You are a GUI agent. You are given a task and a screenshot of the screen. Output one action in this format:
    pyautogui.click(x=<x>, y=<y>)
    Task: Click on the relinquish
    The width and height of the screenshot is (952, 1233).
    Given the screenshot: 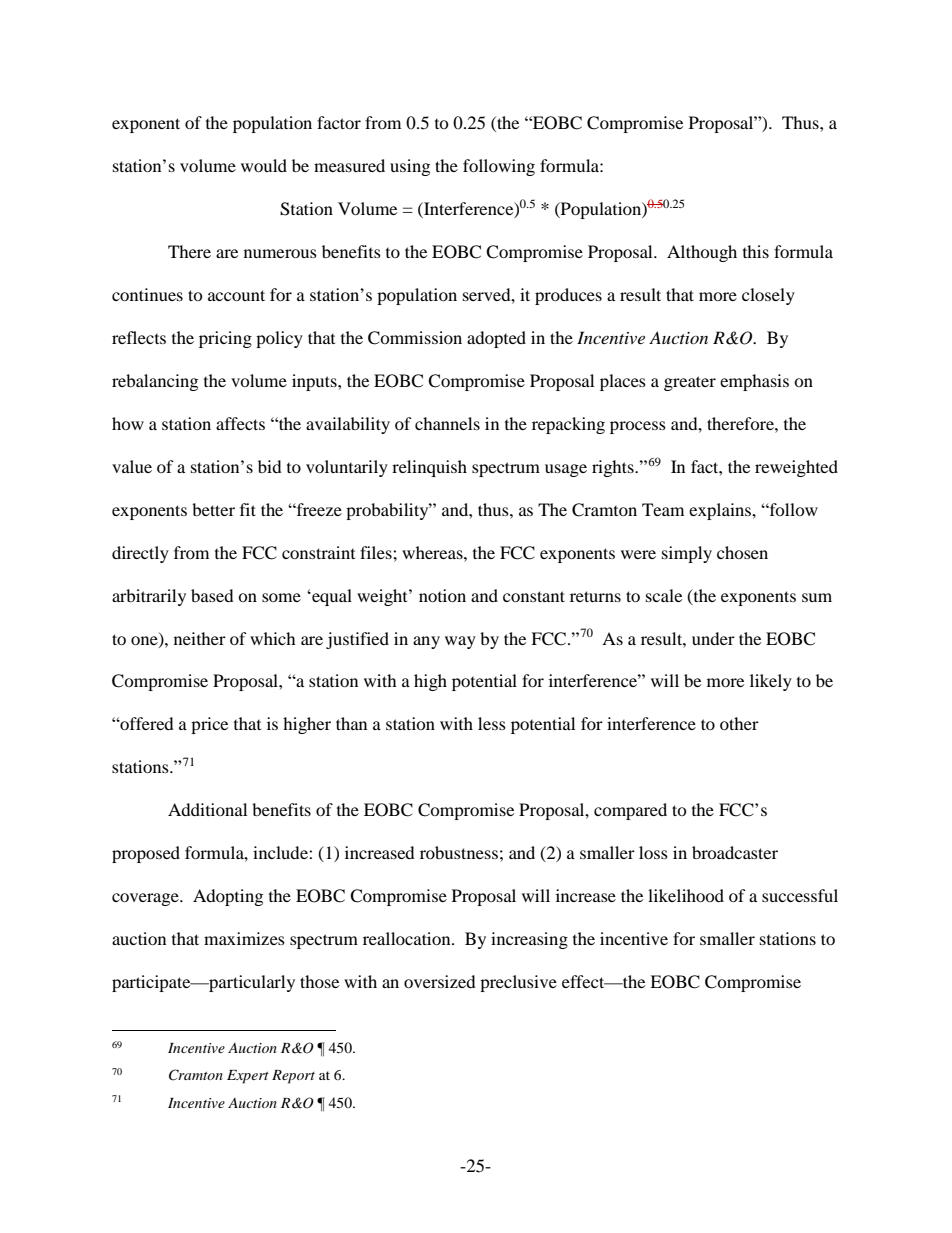 What is the action you would take?
    pyautogui.click(x=429, y=468)
